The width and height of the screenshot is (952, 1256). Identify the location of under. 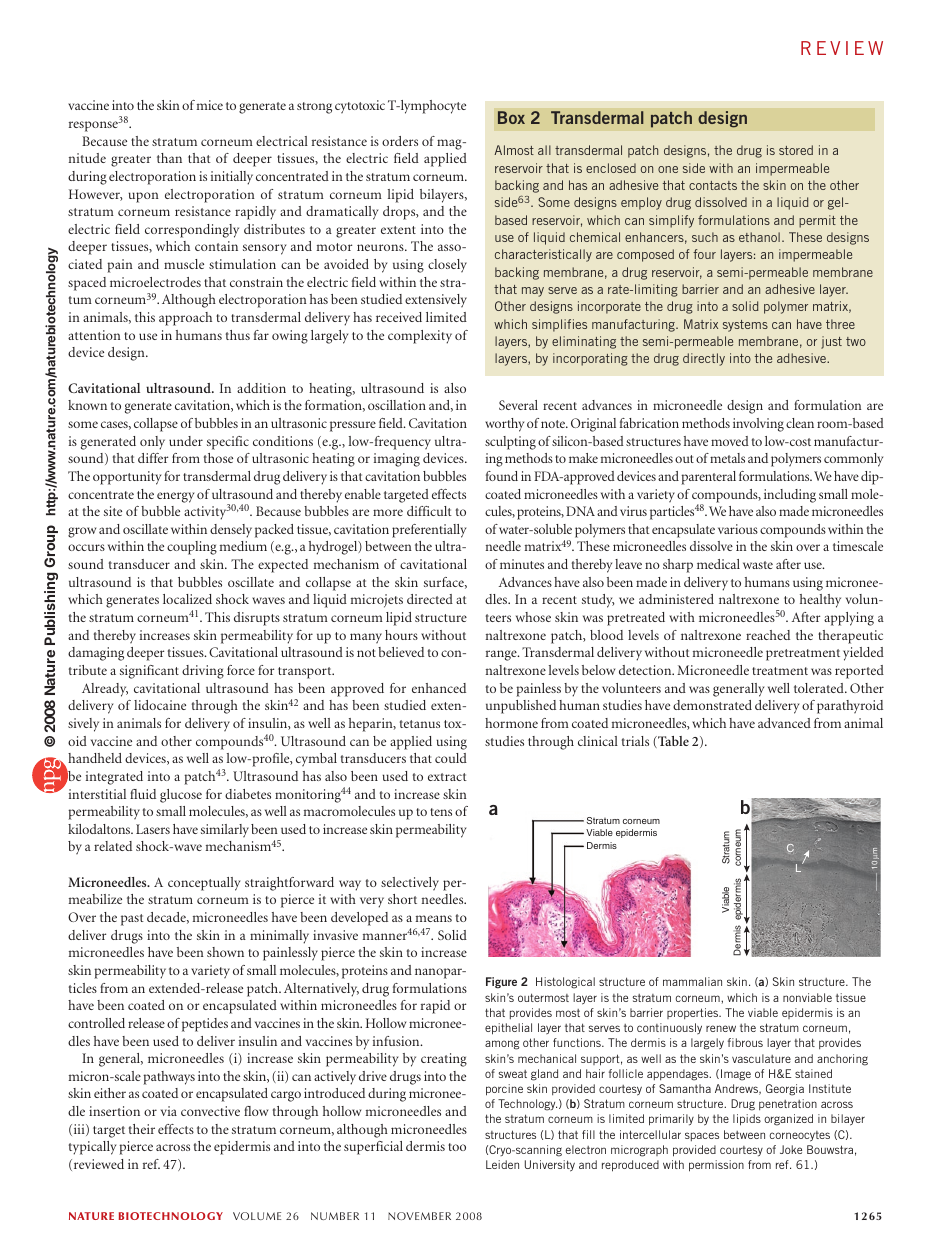
(186, 441).
